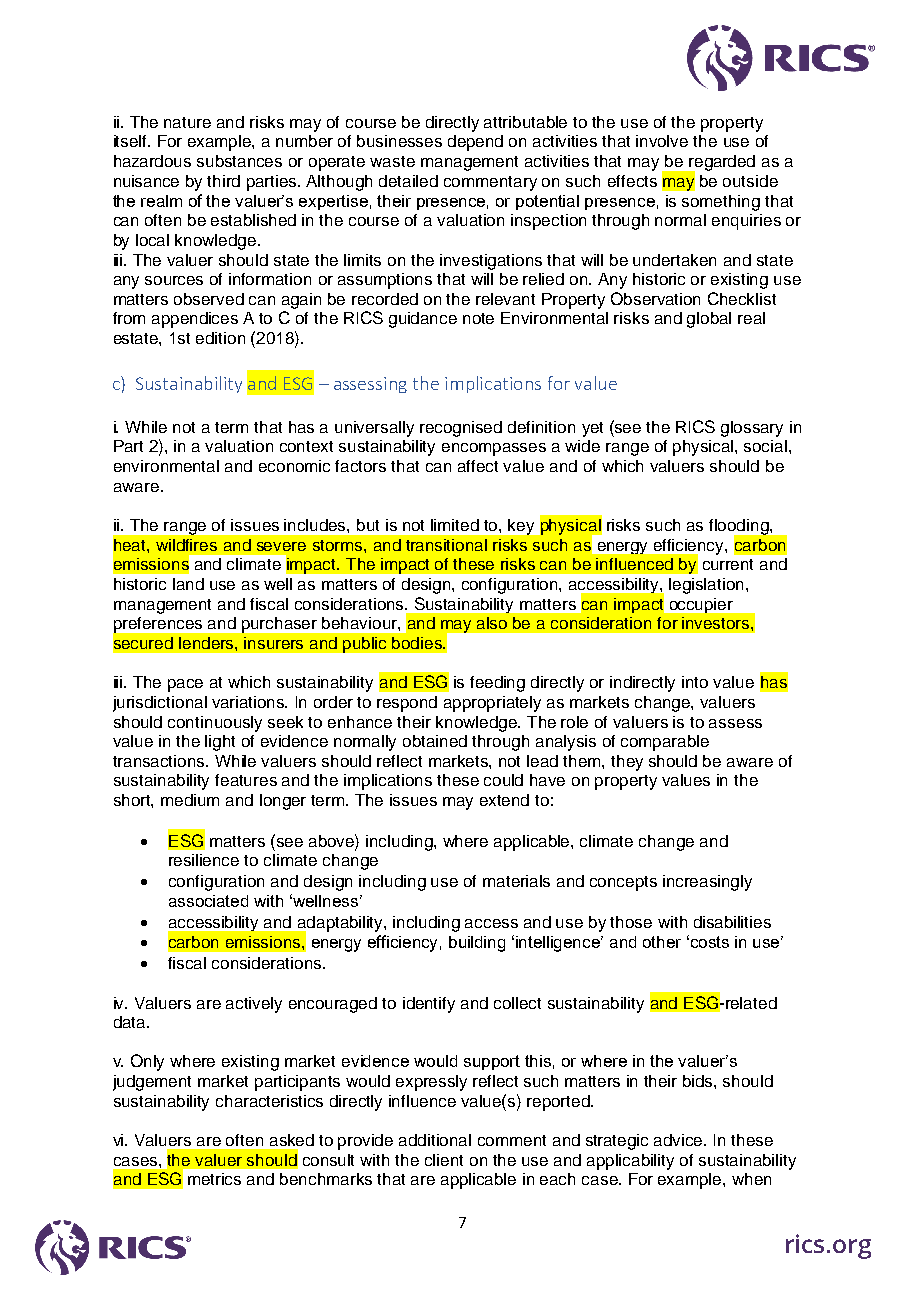  Describe the element at coordinates (269, 1101) in the page. I see `characteristics` at that location.
